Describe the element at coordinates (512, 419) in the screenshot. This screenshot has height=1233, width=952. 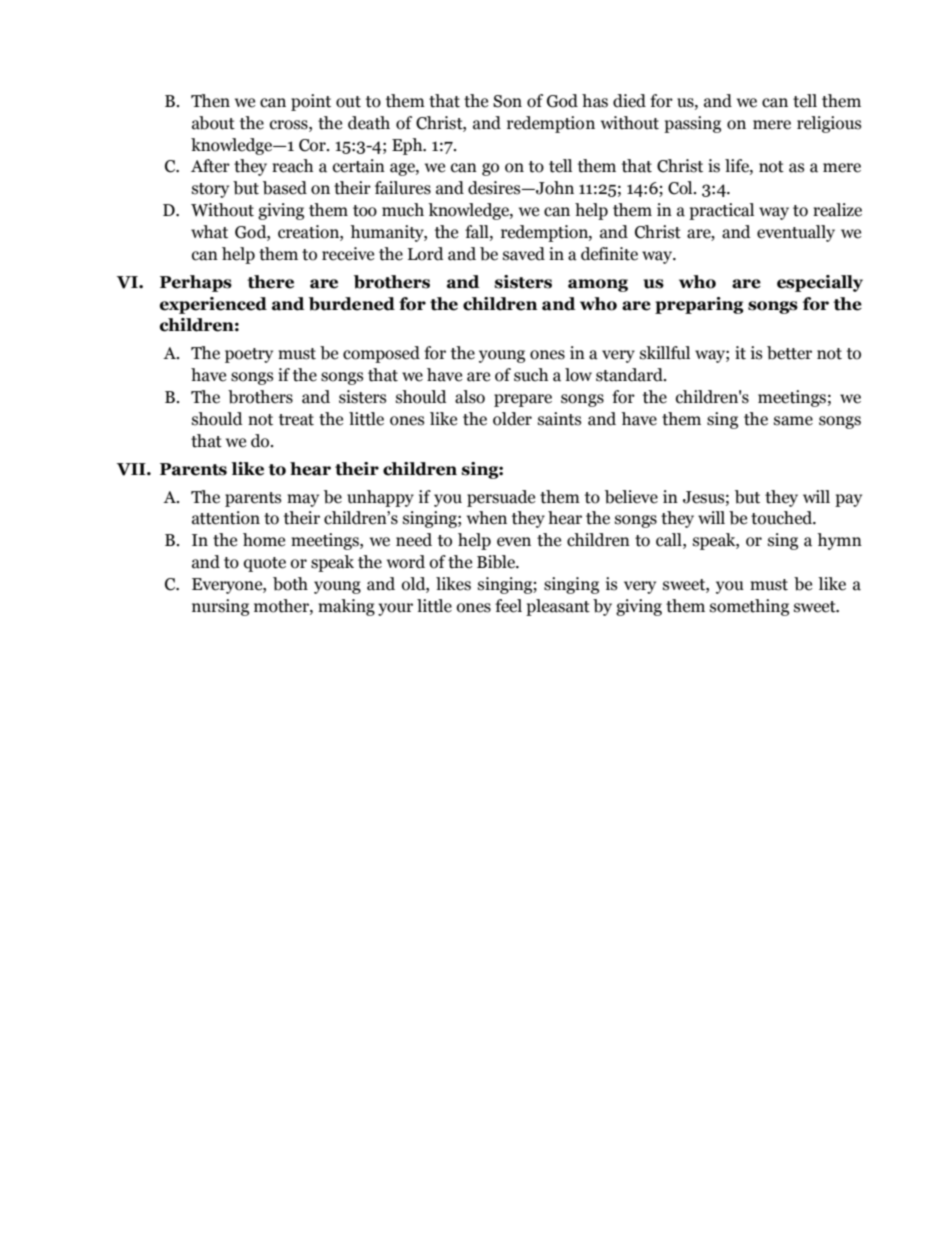
I see `older` at that location.
